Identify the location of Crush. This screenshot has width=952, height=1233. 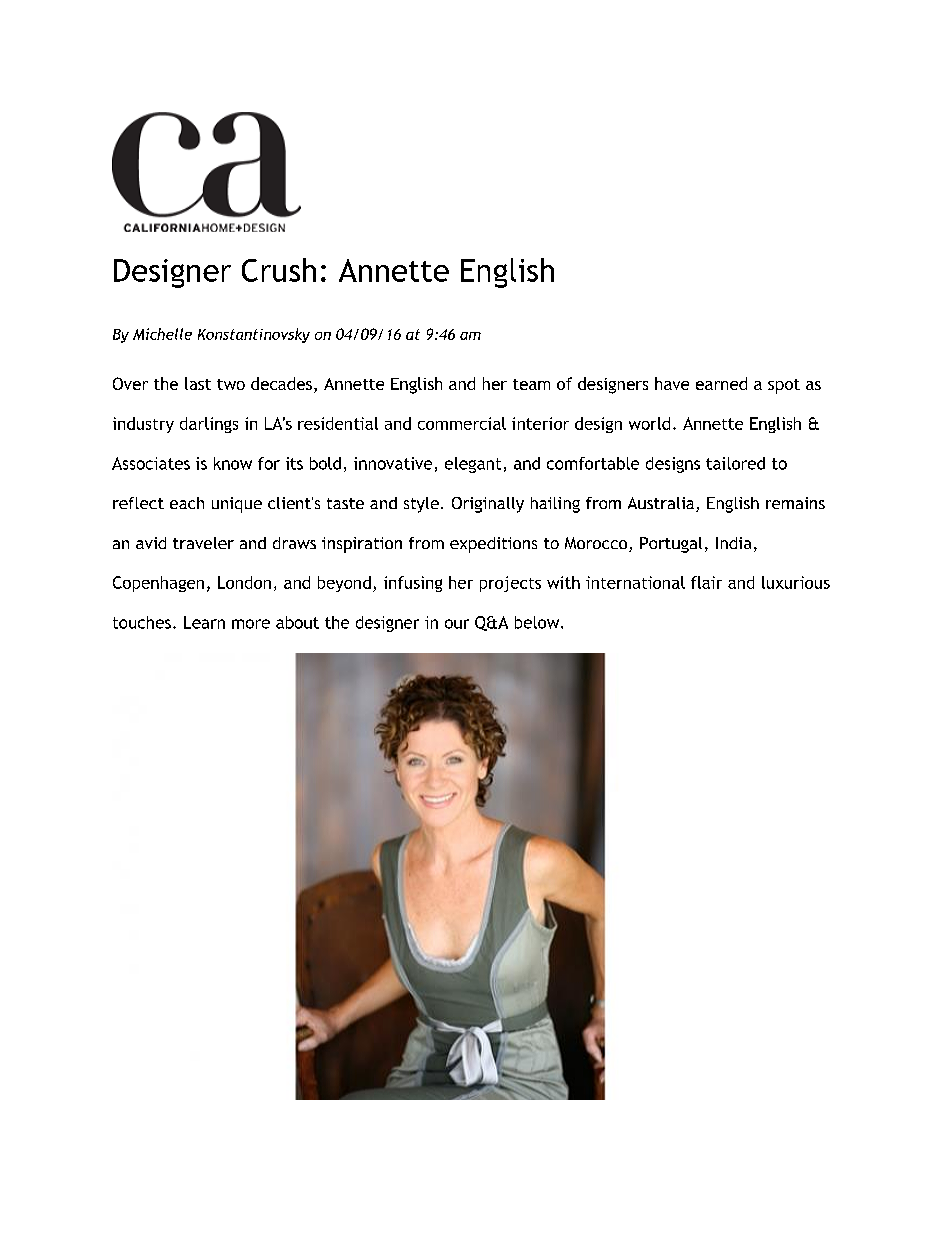
(279, 270).
